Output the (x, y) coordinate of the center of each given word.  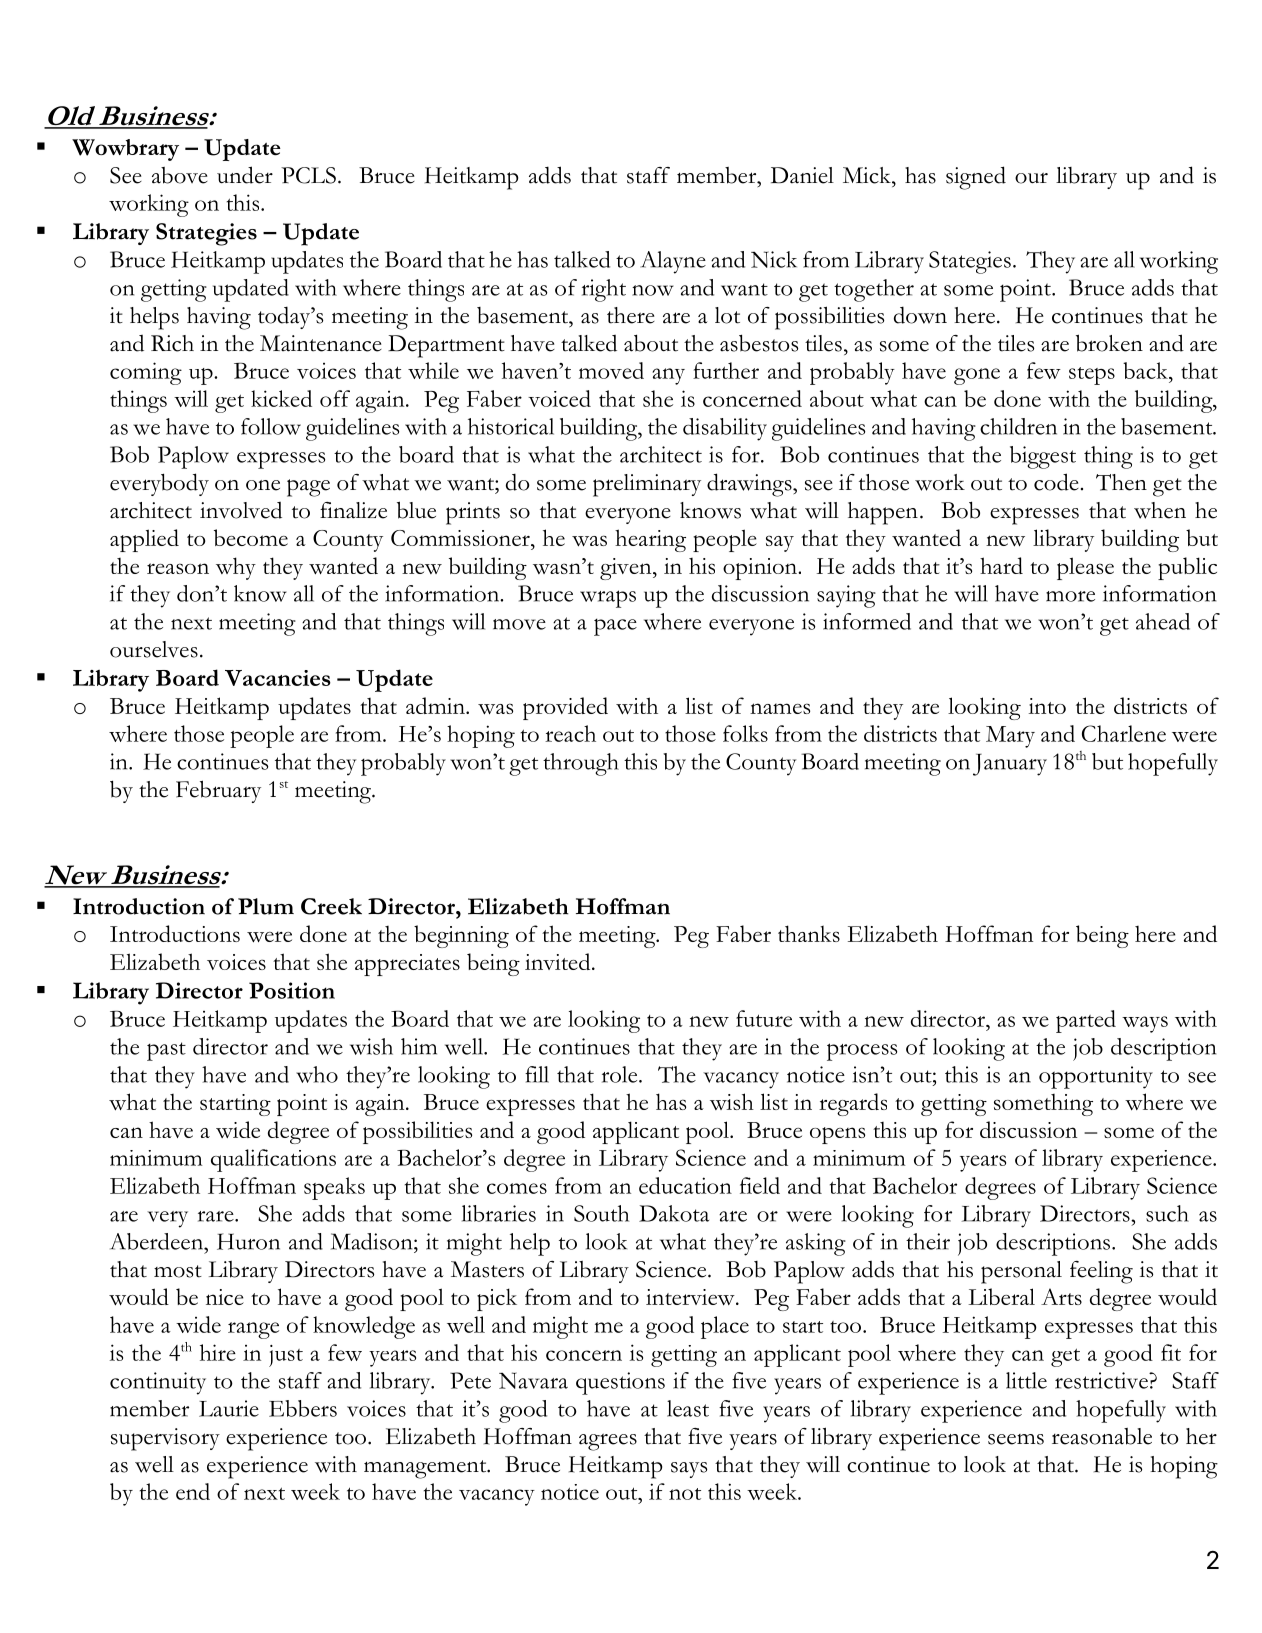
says (689, 1470)
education (685, 1185)
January (1010, 765)
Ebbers (303, 1408)
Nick (774, 259)
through (581, 764)
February (218, 791)
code (1056, 482)
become (251, 537)
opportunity (1096, 1077)
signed (976, 178)
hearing (650, 540)
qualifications (273, 1160)
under (245, 175)
